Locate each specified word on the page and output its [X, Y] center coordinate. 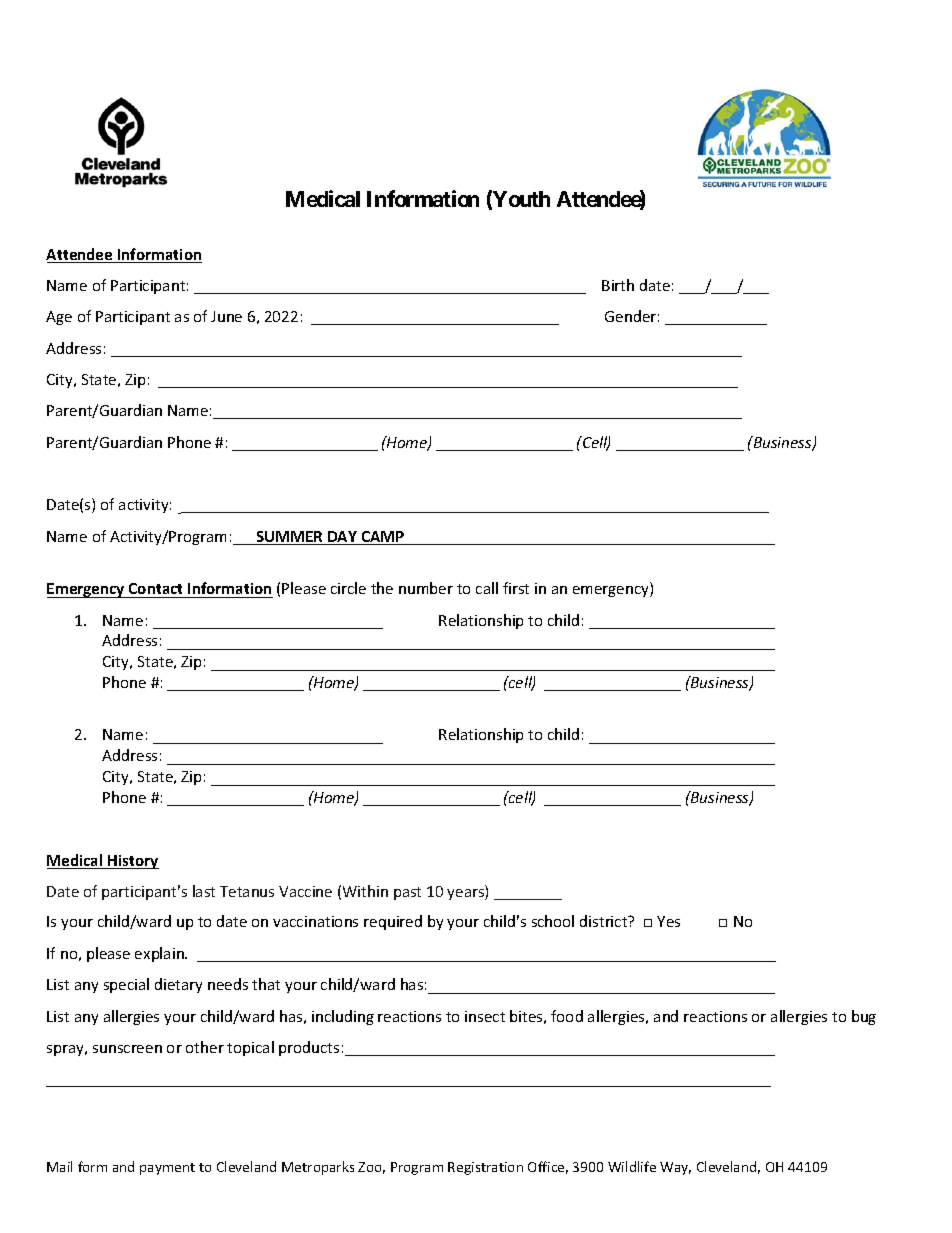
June [226, 316]
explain [160, 954]
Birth [618, 285]
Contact [155, 588]
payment [167, 1169]
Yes [668, 921]
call [487, 588]
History [132, 862]
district [605, 921]
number [426, 588]
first [516, 588]
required [393, 922]
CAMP [383, 538]
